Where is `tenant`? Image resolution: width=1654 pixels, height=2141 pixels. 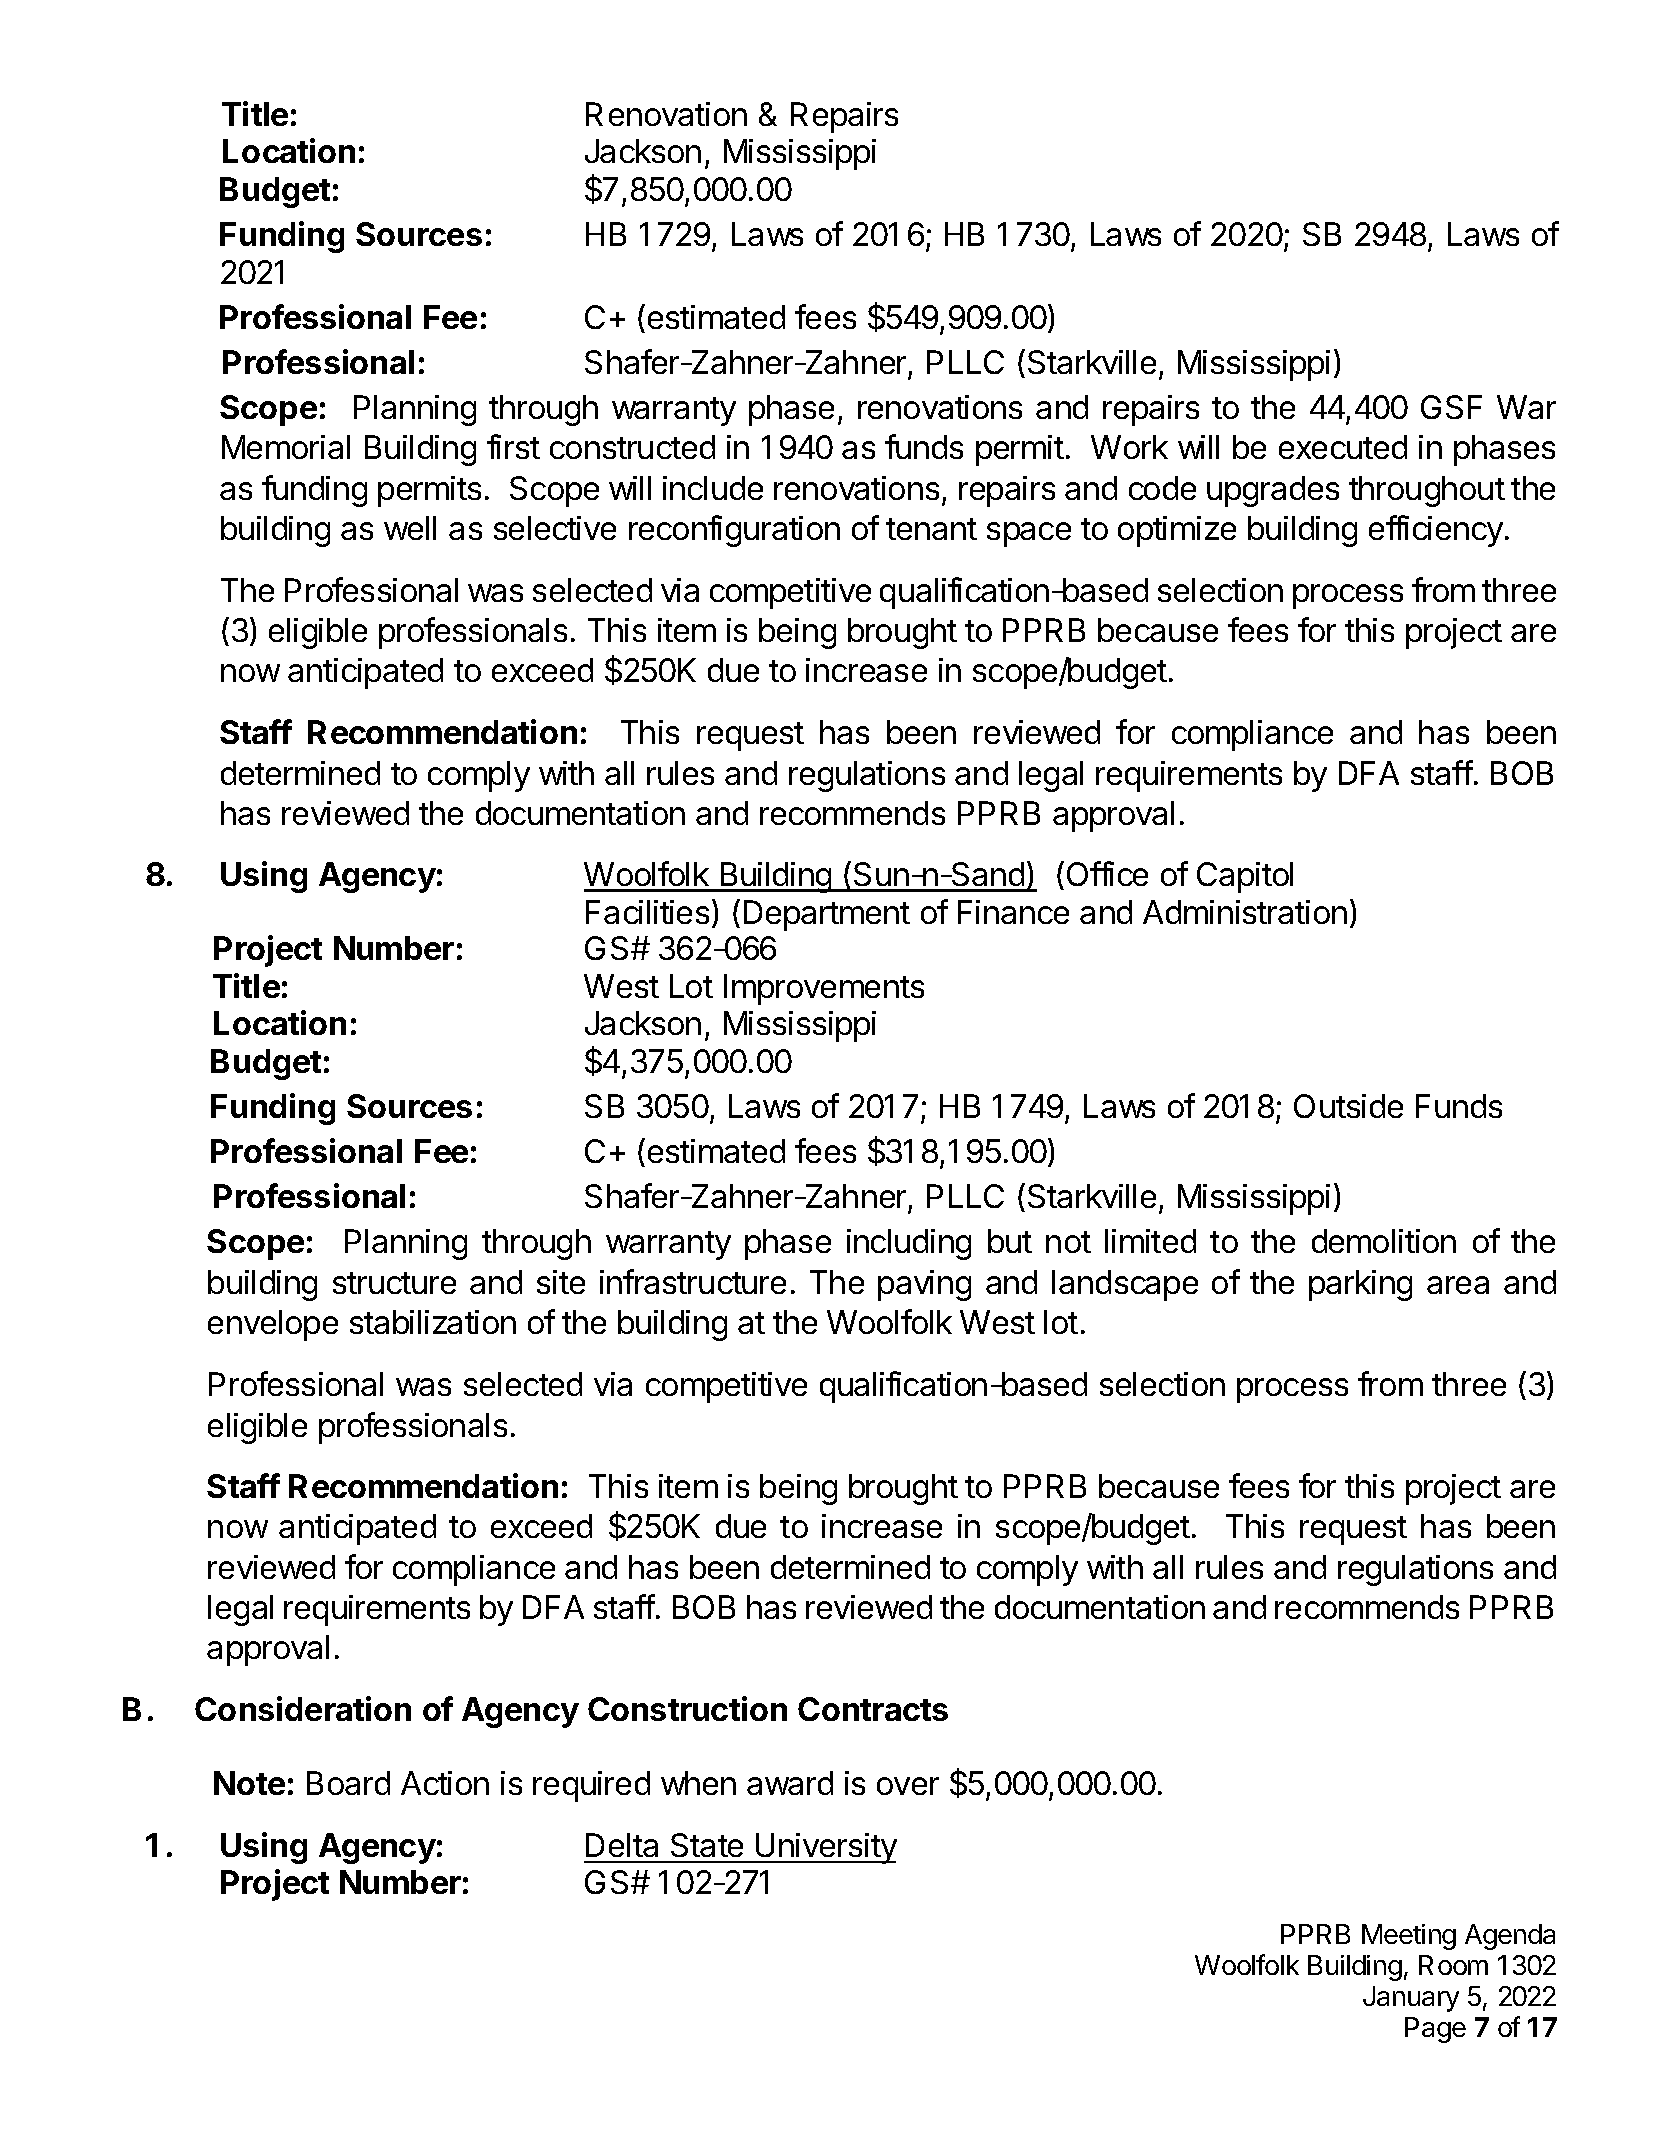
tenant is located at coordinates (931, 529).
